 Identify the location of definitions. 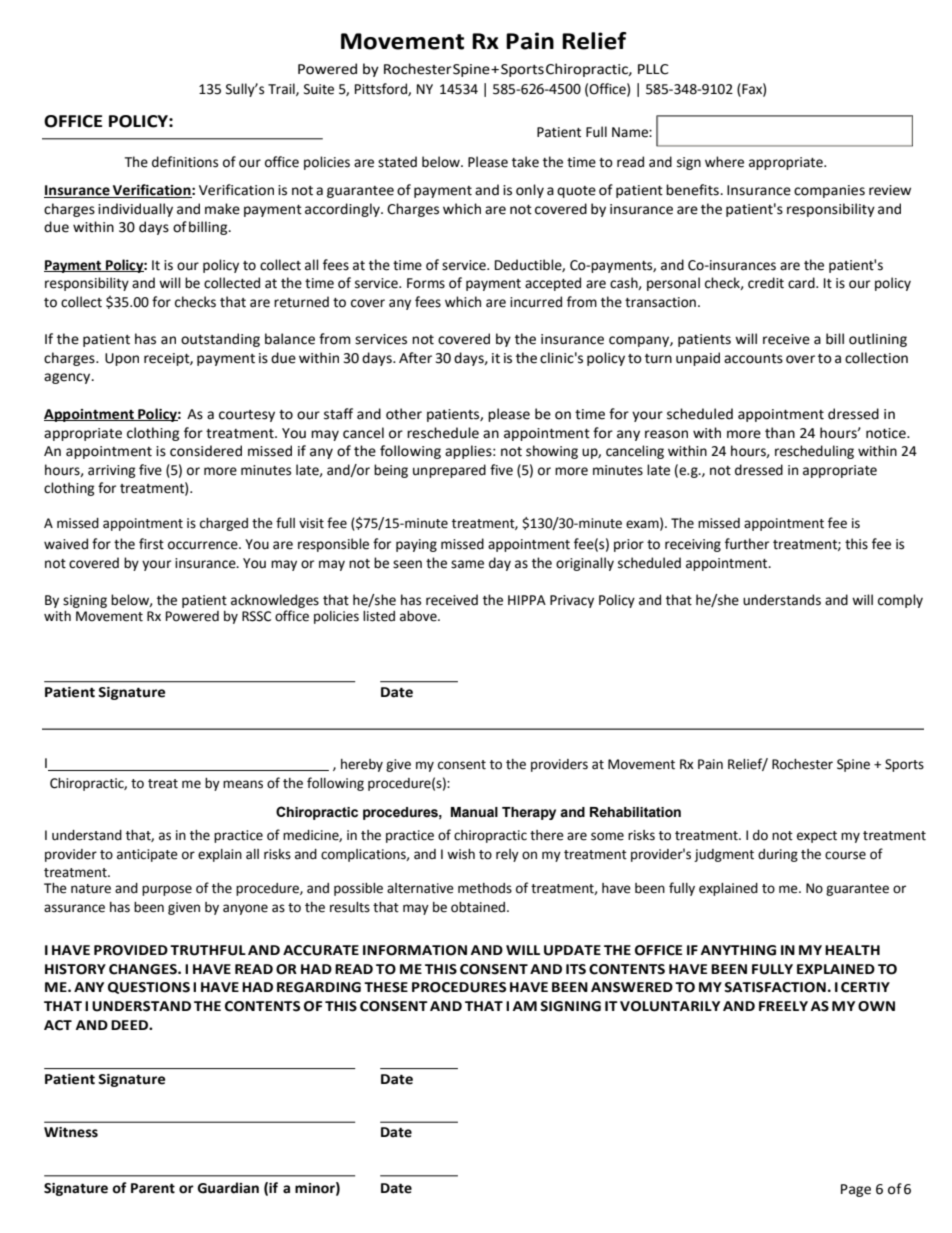
(185, 162).
